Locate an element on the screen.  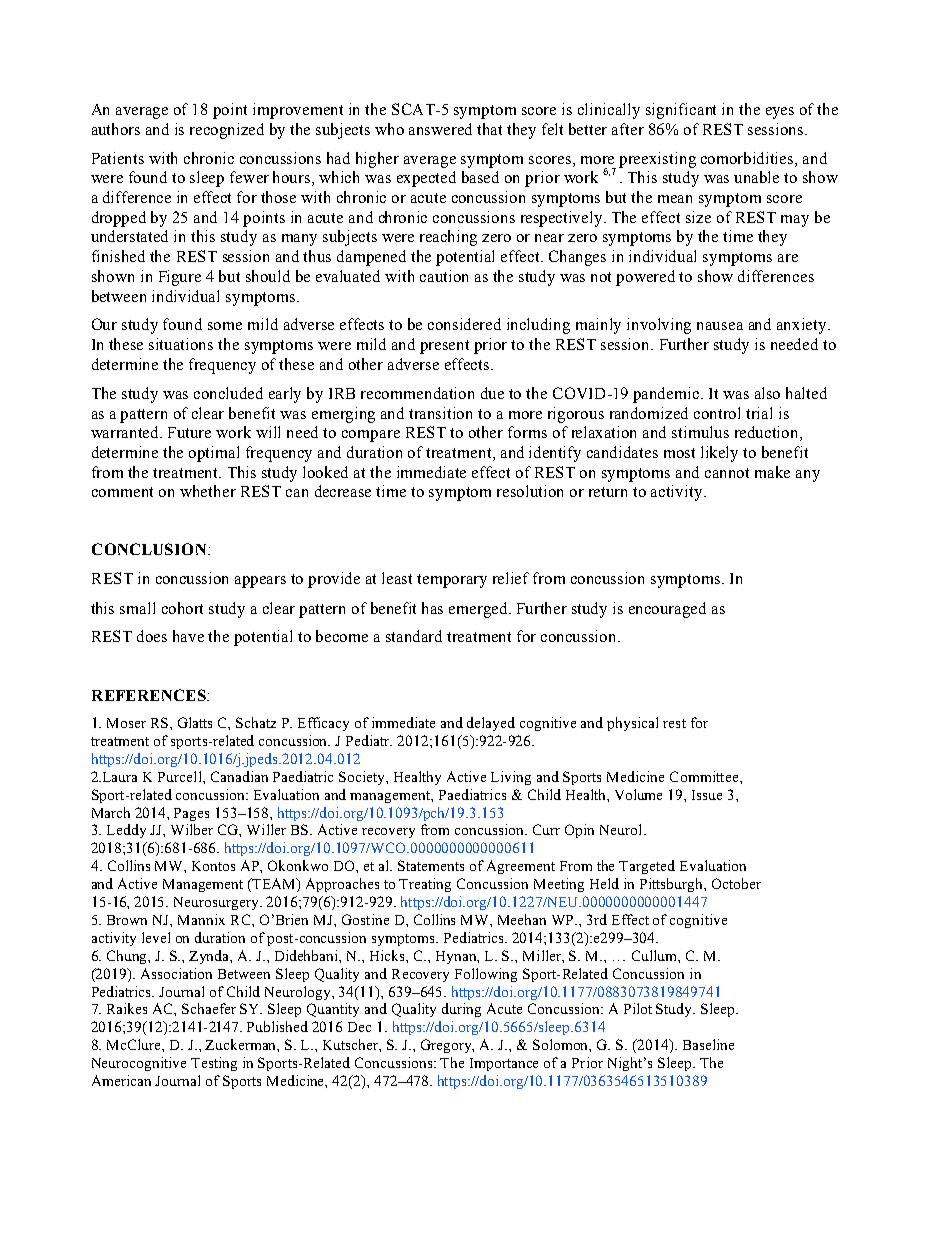
some is located at coordinates (225, 326).
